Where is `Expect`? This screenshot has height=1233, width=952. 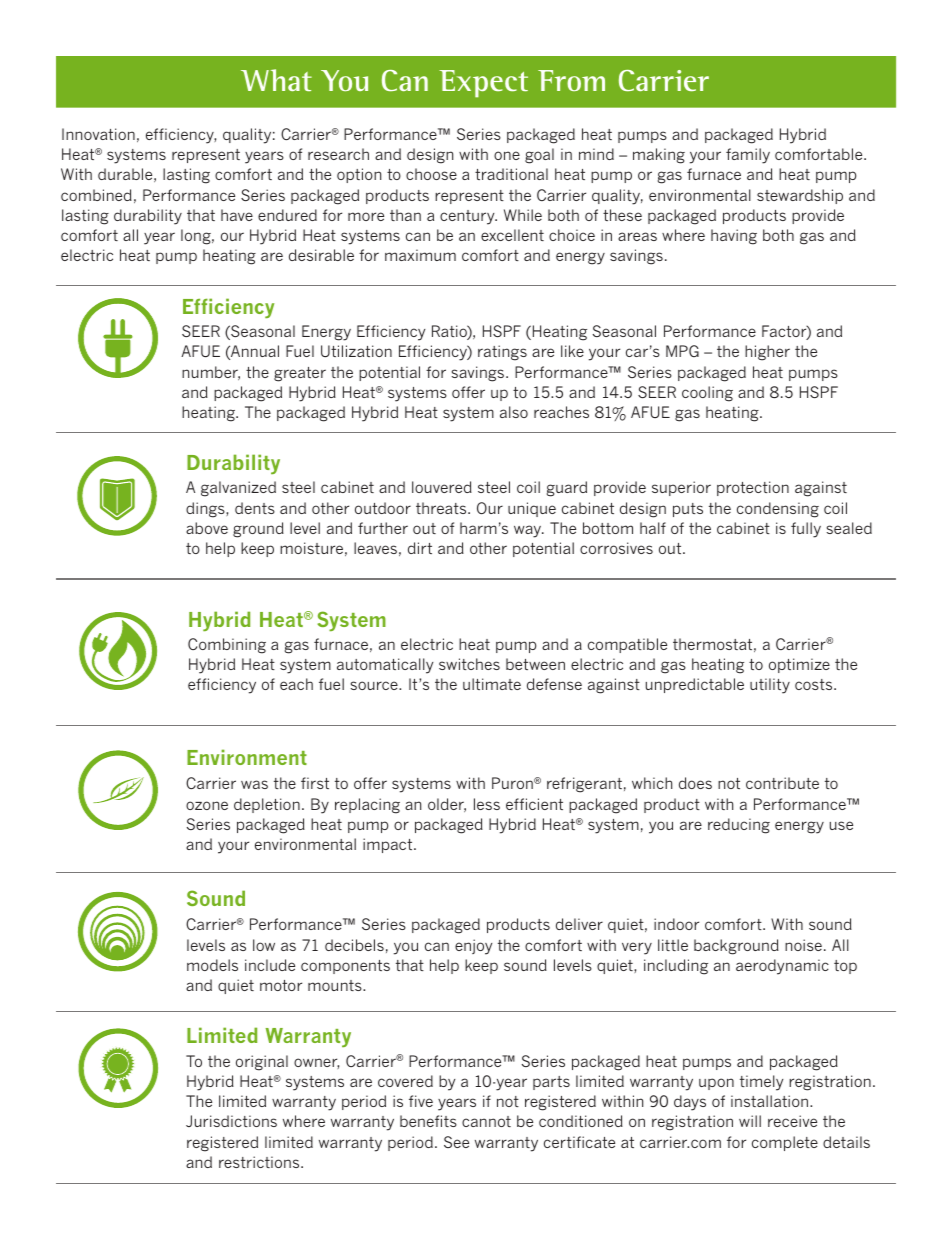 Expect is located at coordinates (483, 84).
